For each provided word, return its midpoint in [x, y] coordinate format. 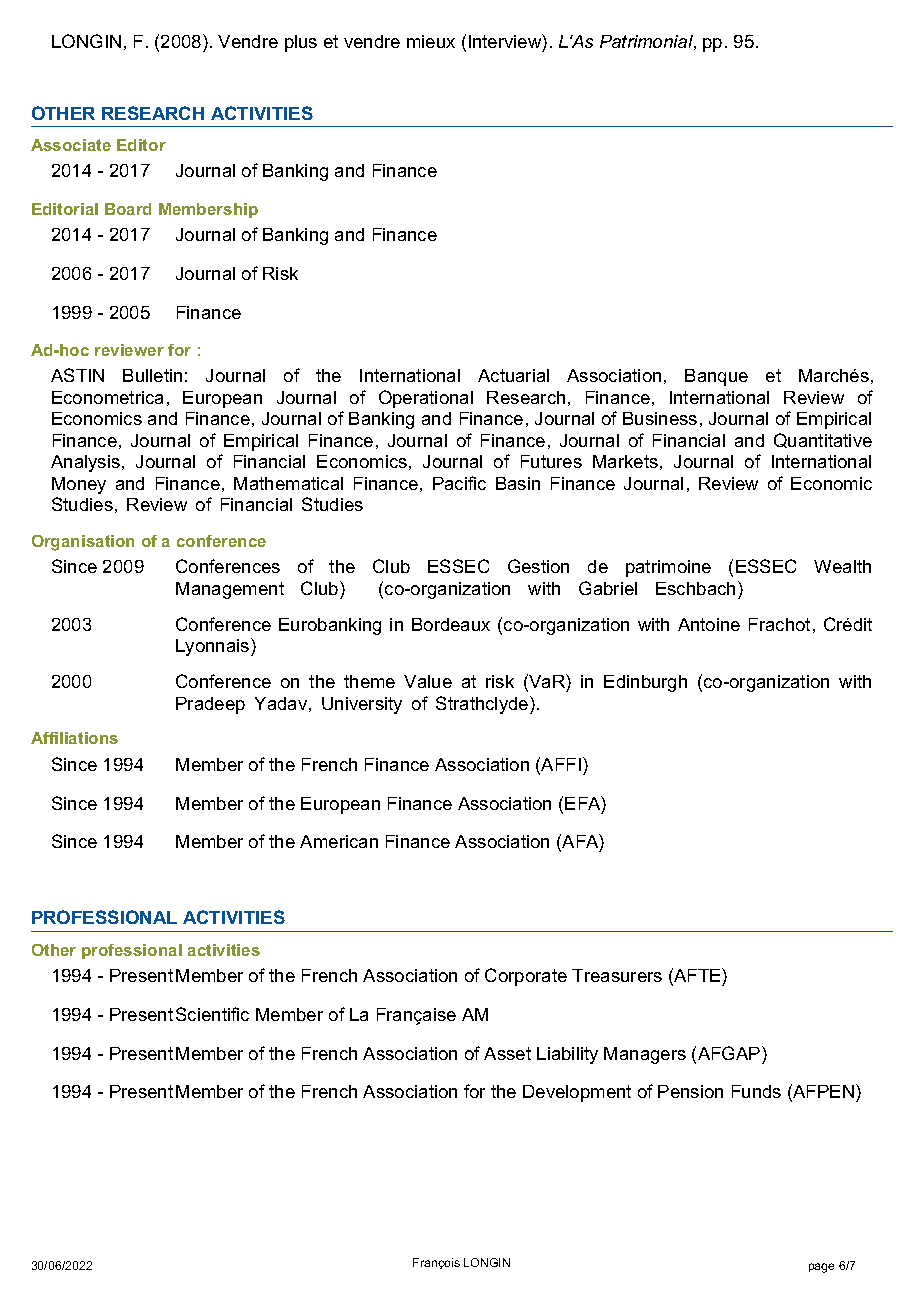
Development [577, 1093]
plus [301, 43]
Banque [716, 377]
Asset [507, 1053]
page [821, 1268]
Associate [71, 145]
